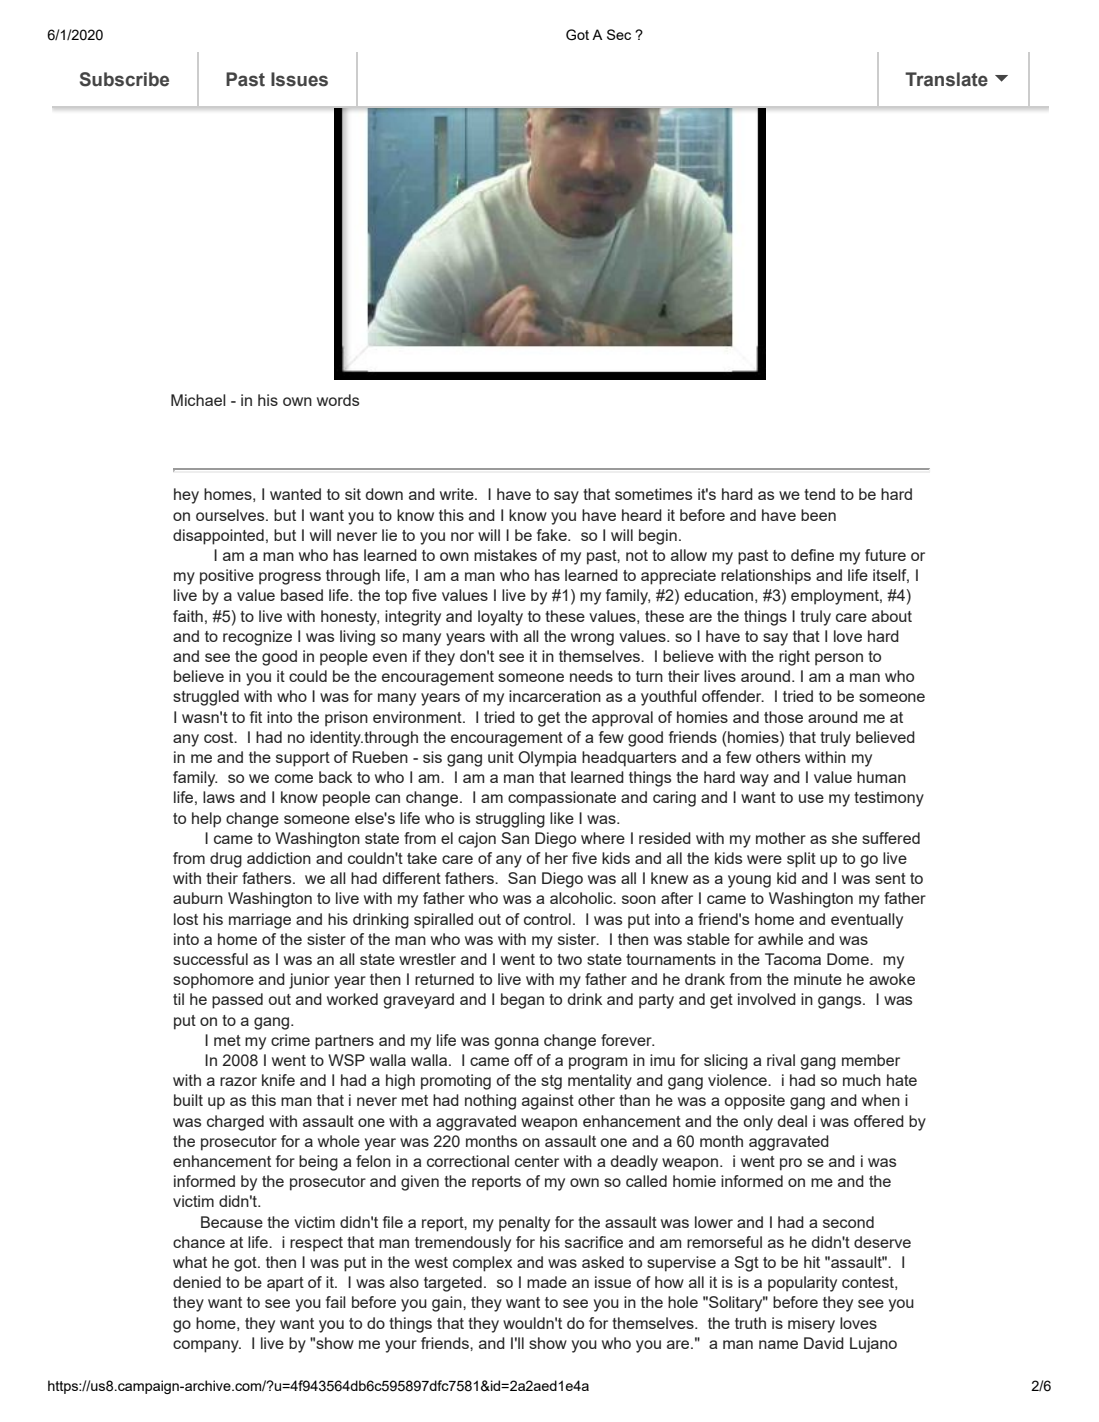  Describe the element at coordinates (946, 79) in the screenshot. I see `Translate` at that location.
